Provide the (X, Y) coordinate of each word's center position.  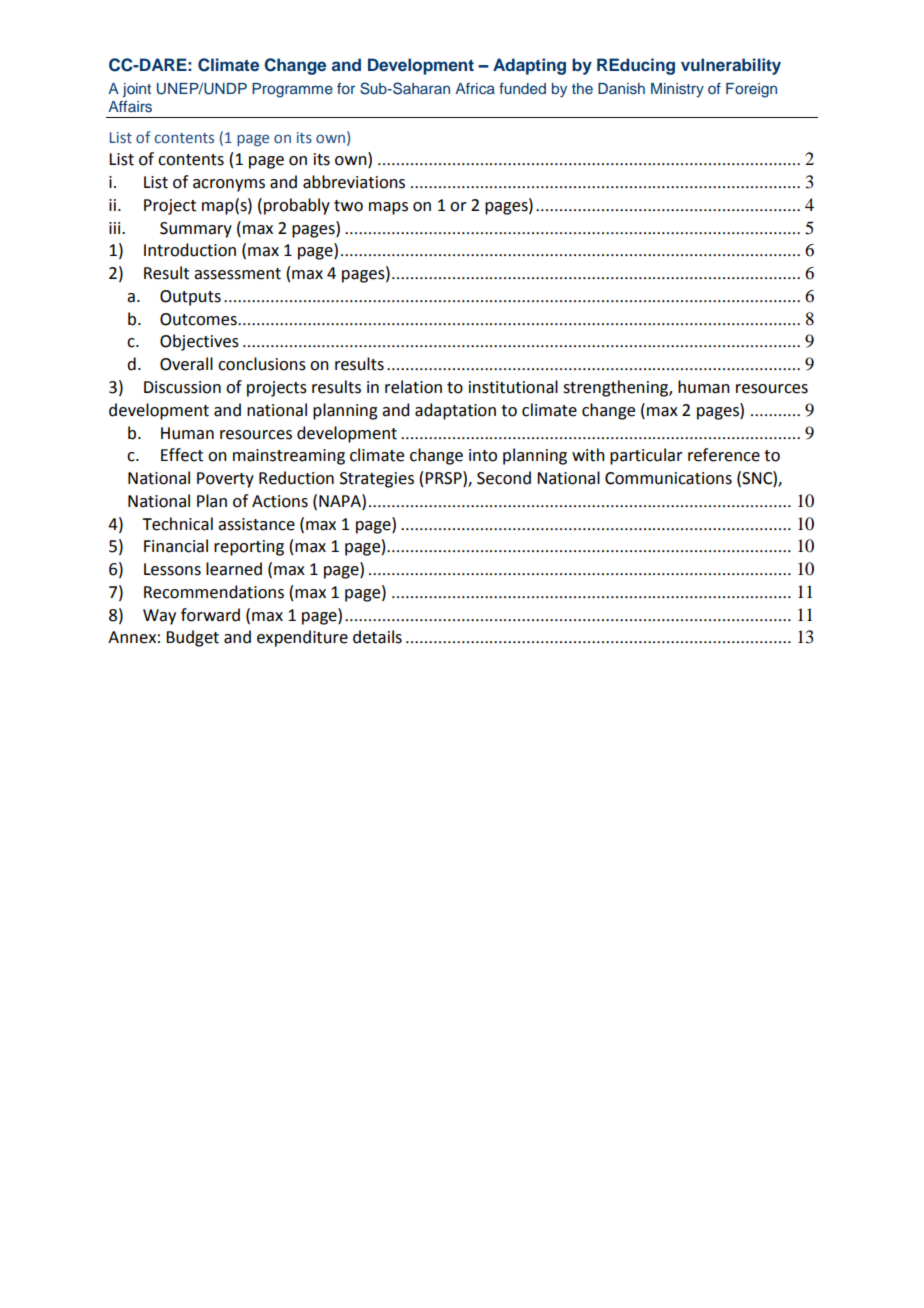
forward (210, 615)
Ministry (677, 90)
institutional (513, 387)
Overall (186, 364)
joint (137, 90)
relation (413, 387)
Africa (475, 88)
